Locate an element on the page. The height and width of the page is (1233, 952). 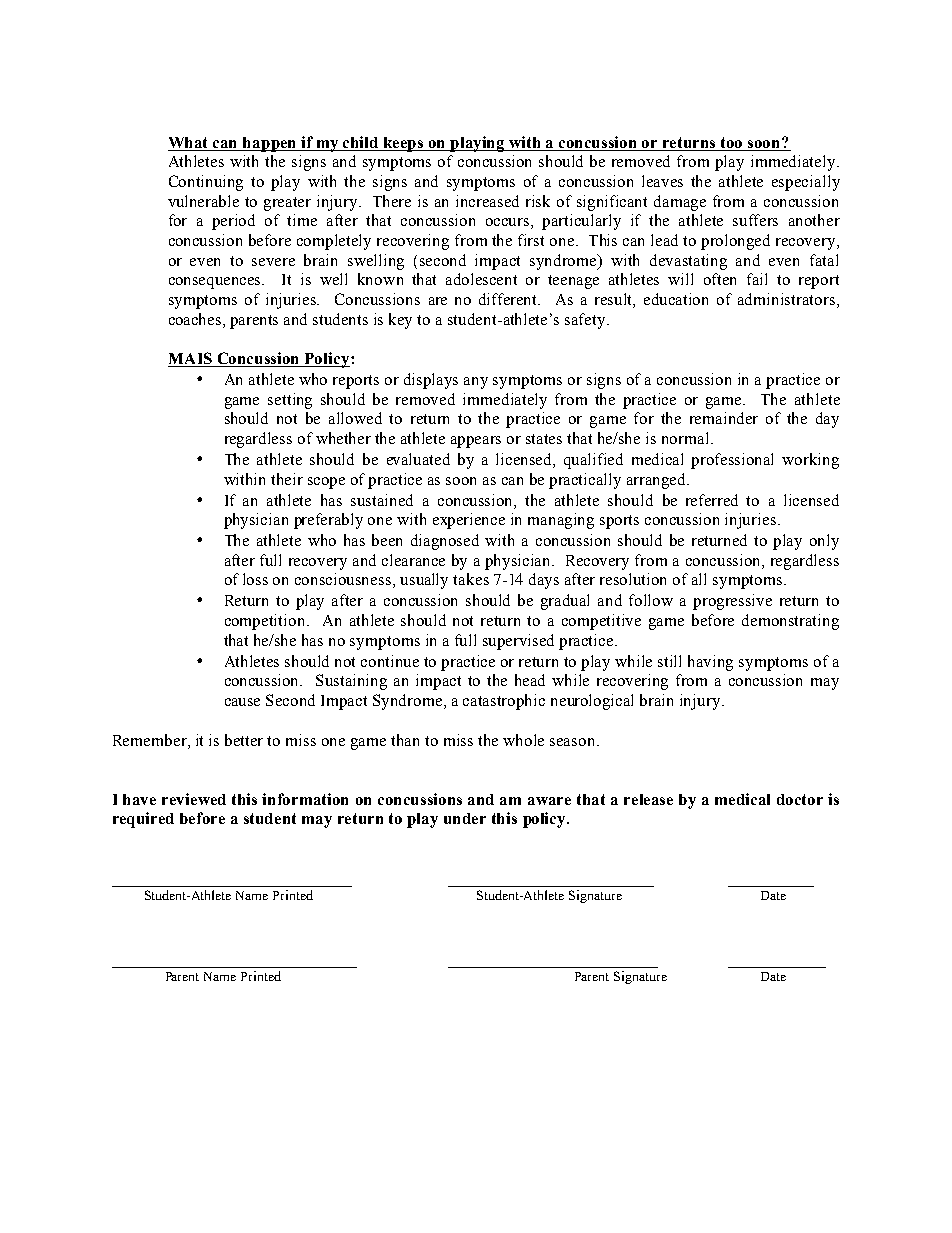
any is located at coordinates (476, 383).
